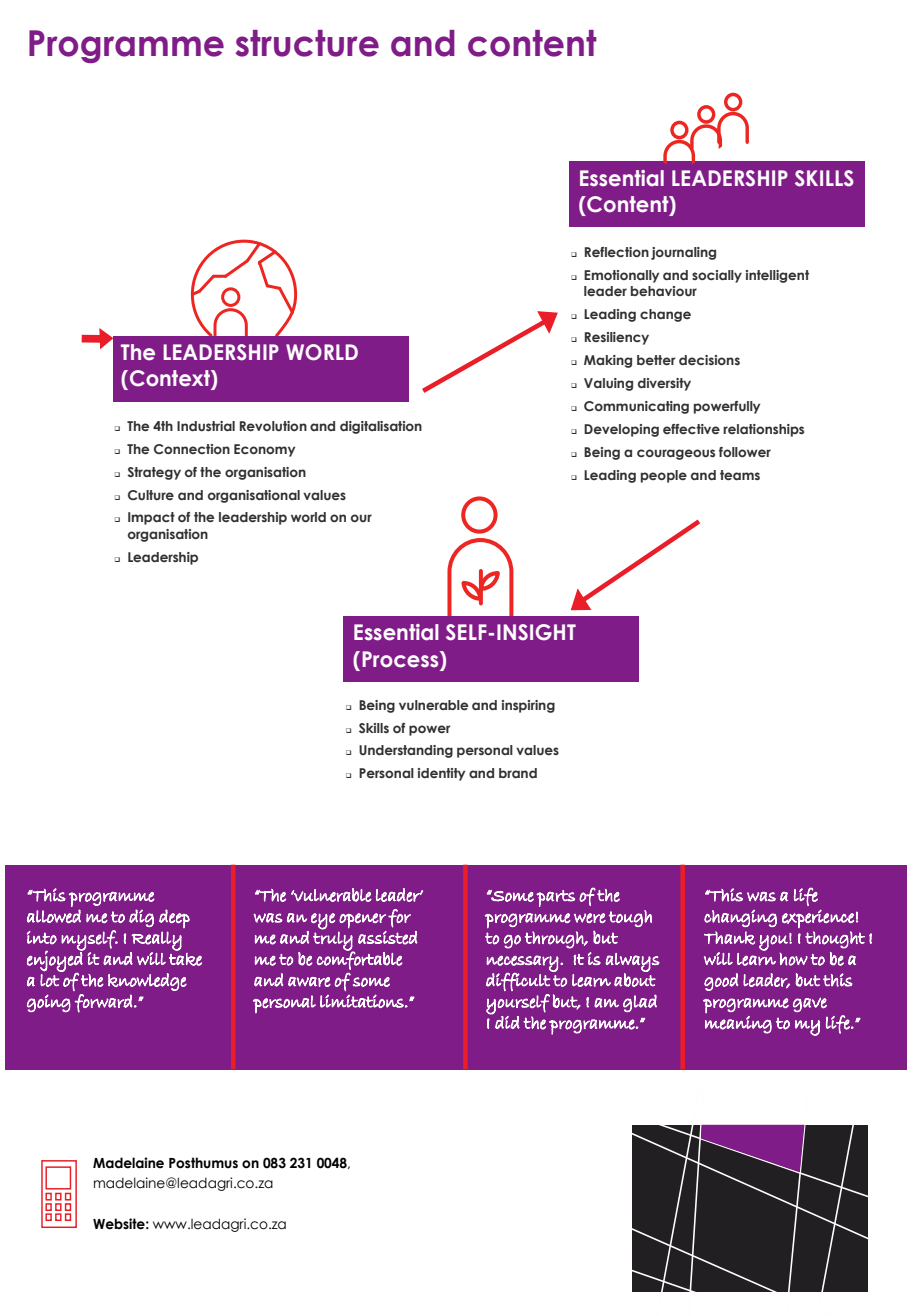 The image size is (911, 1316). I want to click on decisions, so click(709, 360).
